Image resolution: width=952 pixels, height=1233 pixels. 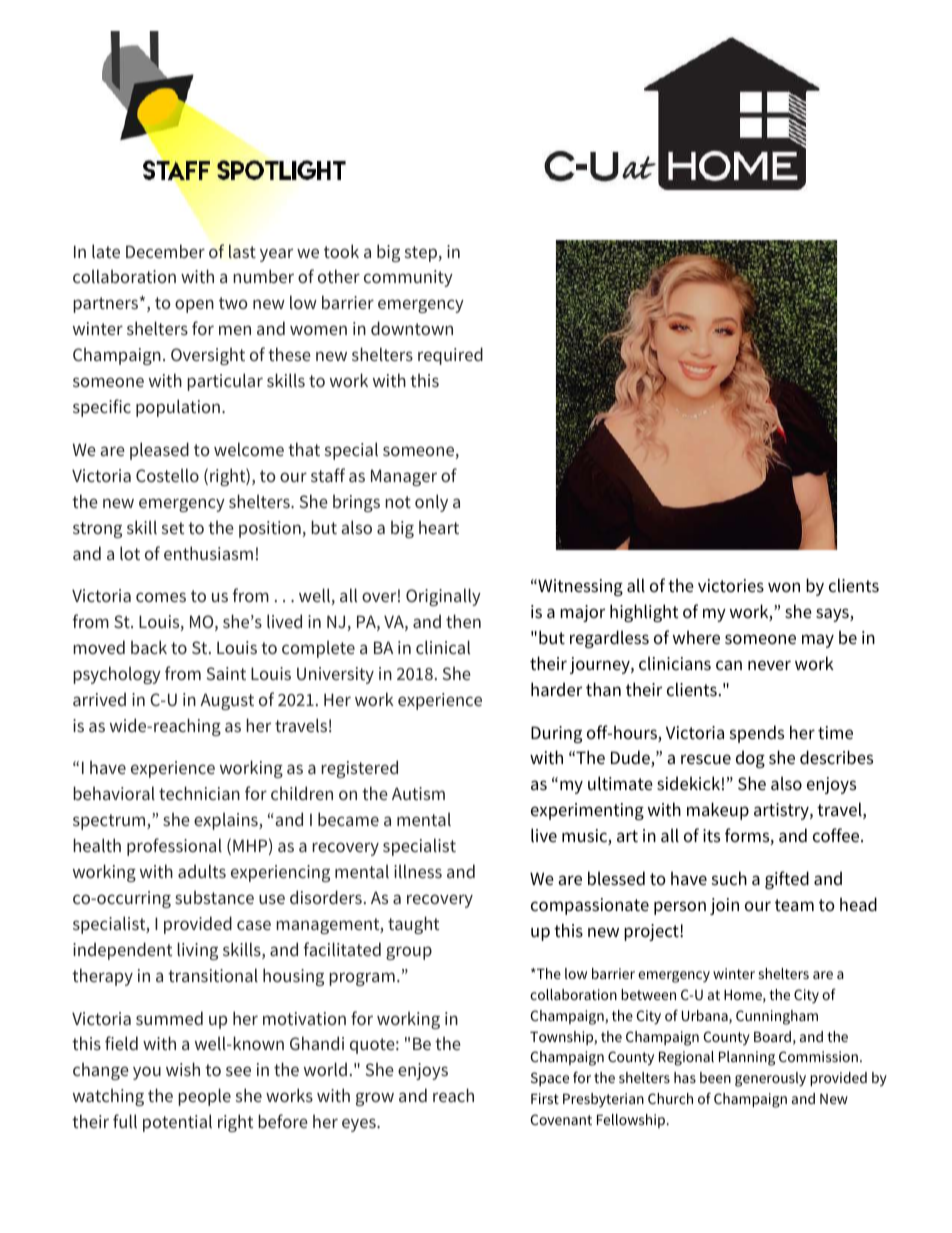 I want to click on open, so click(x=194, y=306).
